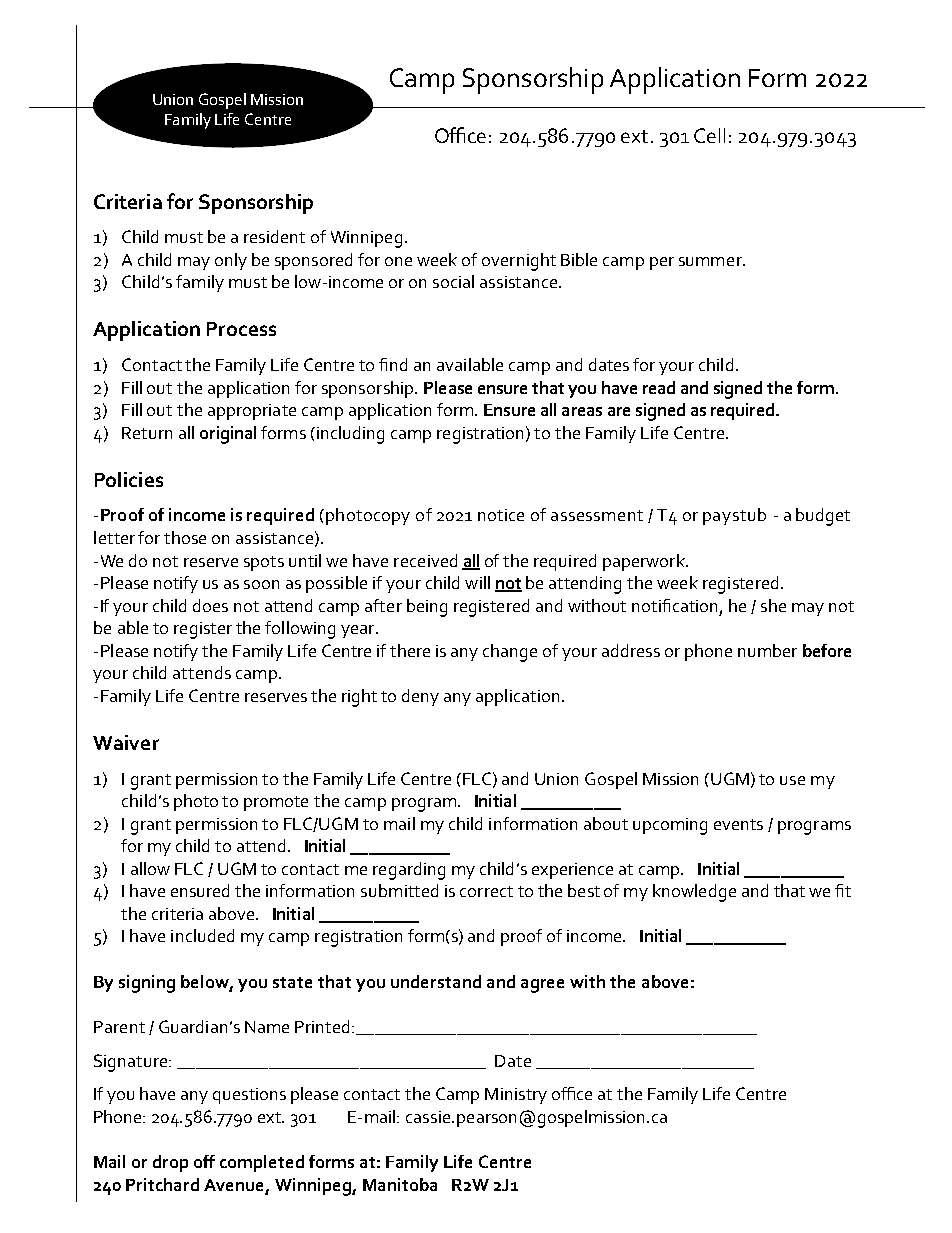 Image resolution: width=952 pixels, height=1233 pixels. What do you see at coordinates (274, 236) in the screenshot?
I see `resident` at bounding box center [274, 236].
